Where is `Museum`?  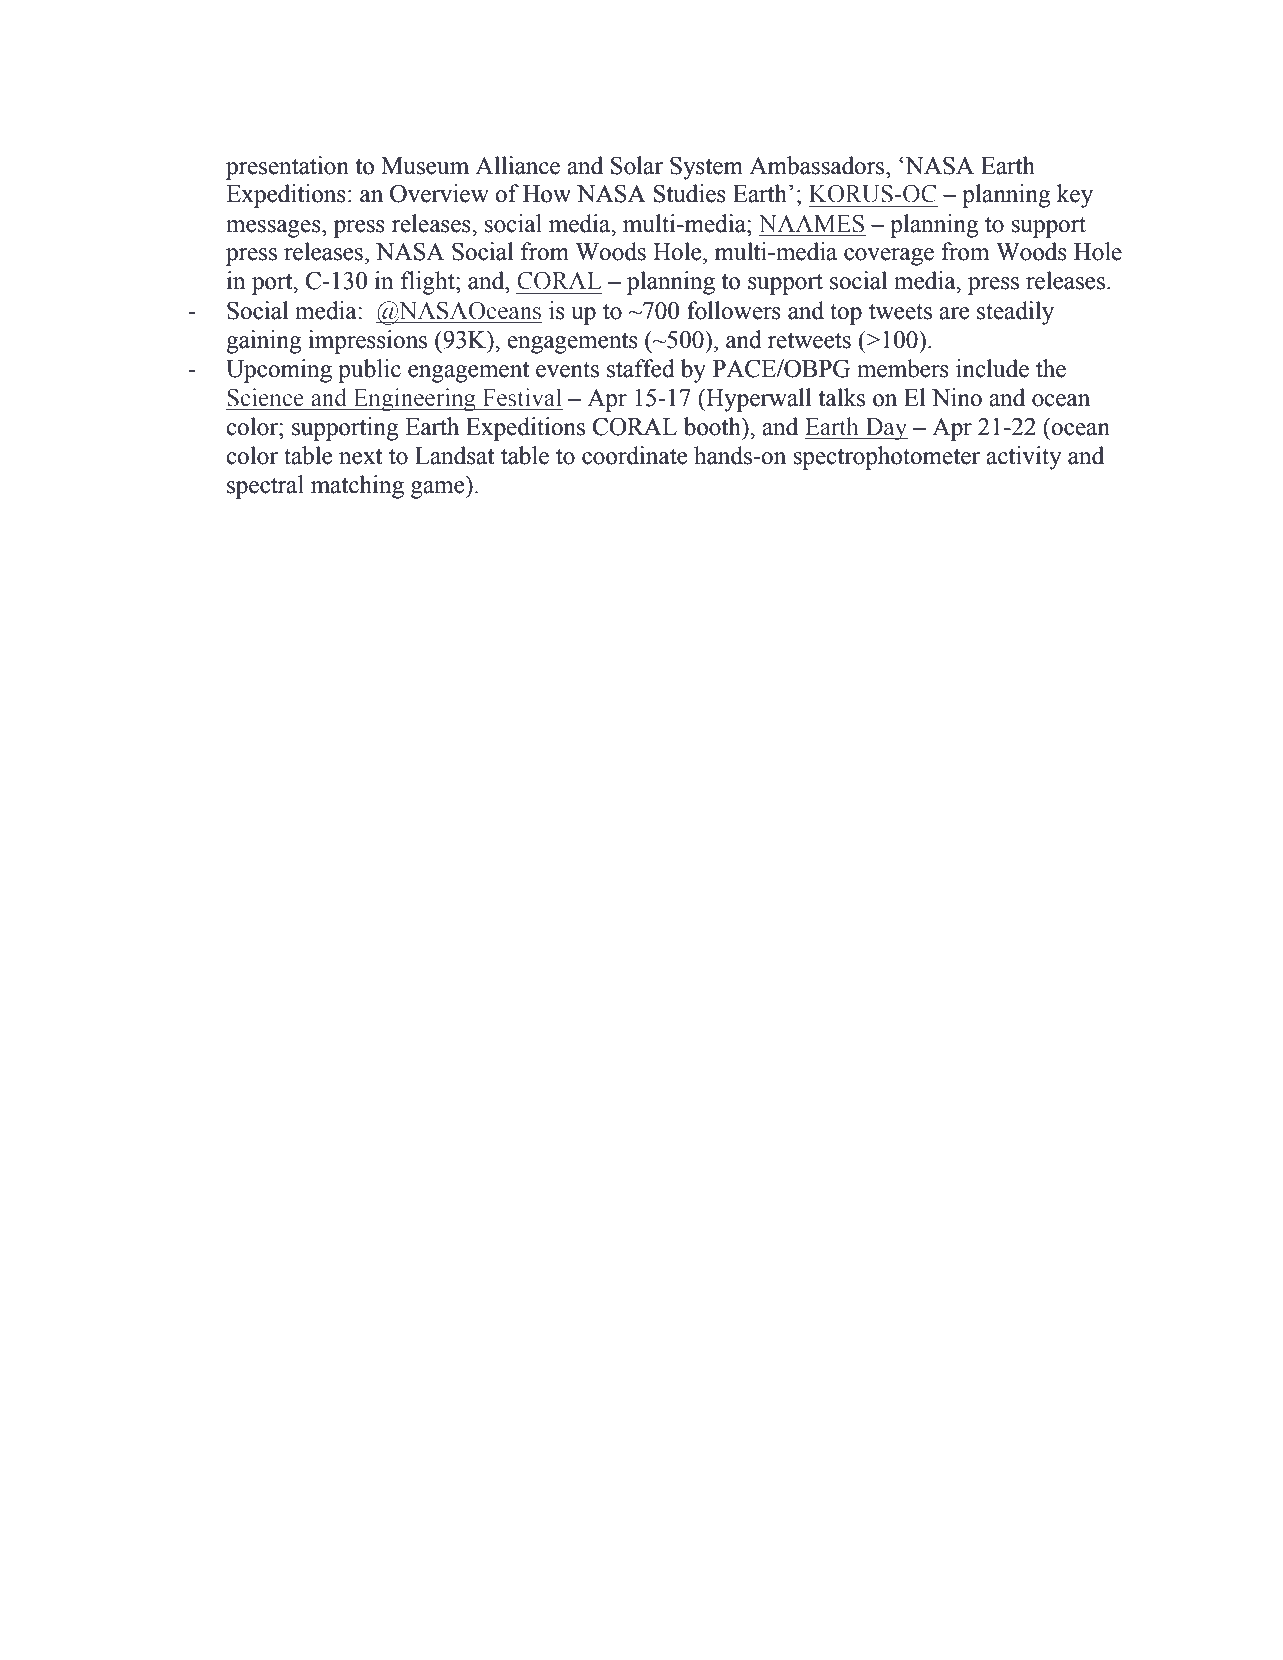 Museum is located at coordinates (425, 166).
